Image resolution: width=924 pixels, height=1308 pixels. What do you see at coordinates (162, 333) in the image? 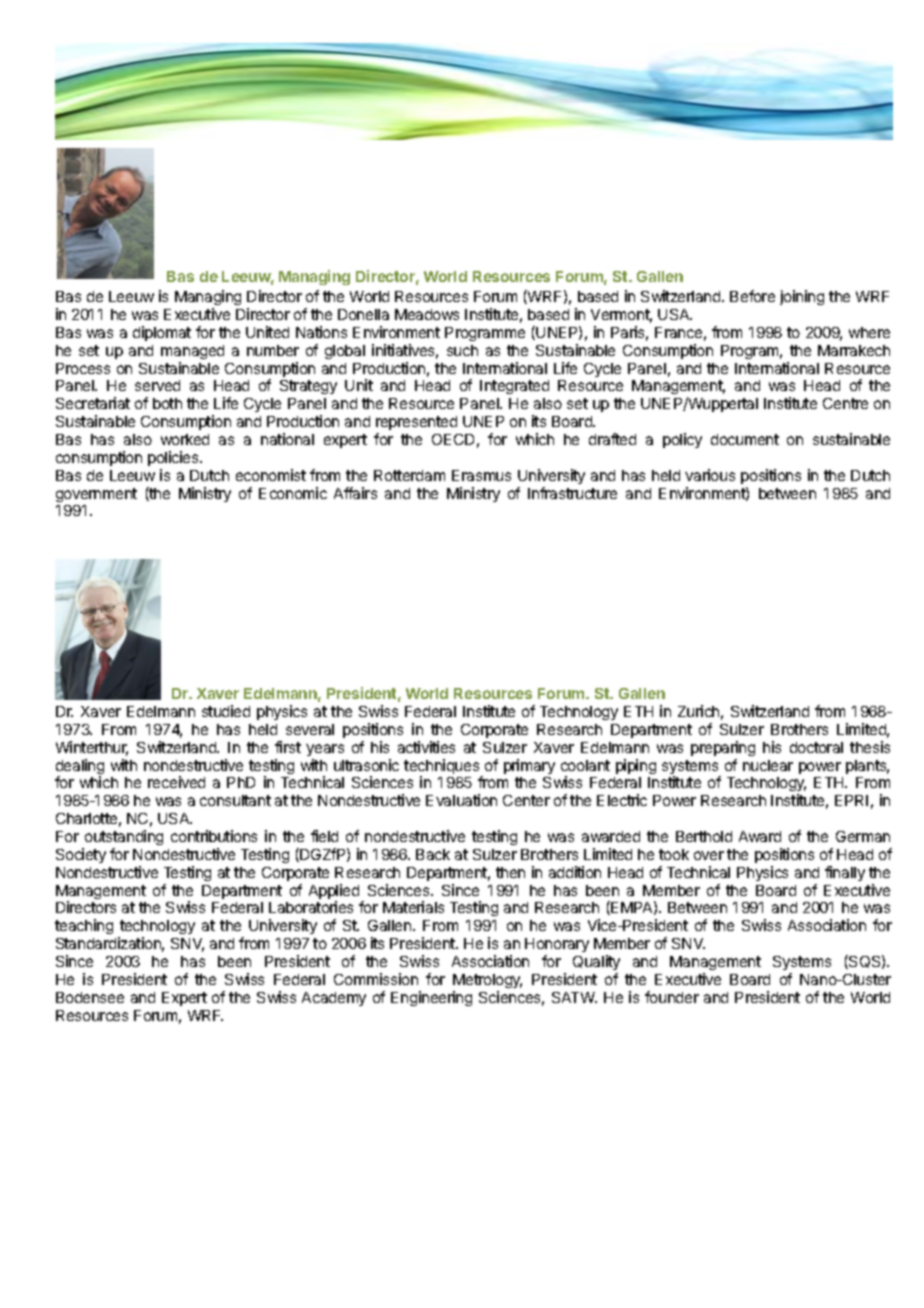
I see `diplomat` at bounding box center [162, 333].
